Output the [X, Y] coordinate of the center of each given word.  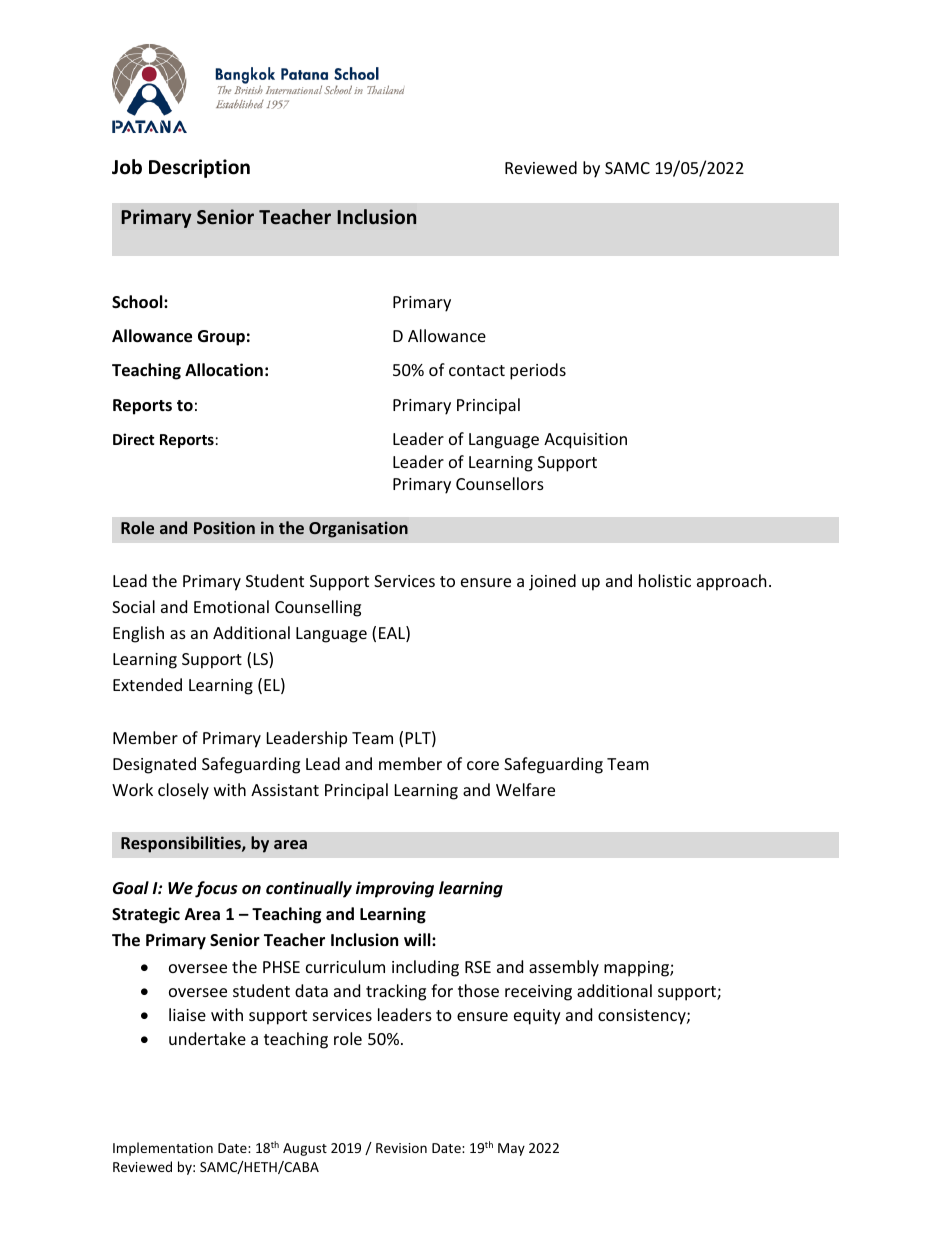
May [511, 1149]
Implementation [163, 1149]
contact [477, 370]
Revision [401, 1148]
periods [538, 371]
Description [199, 168]
